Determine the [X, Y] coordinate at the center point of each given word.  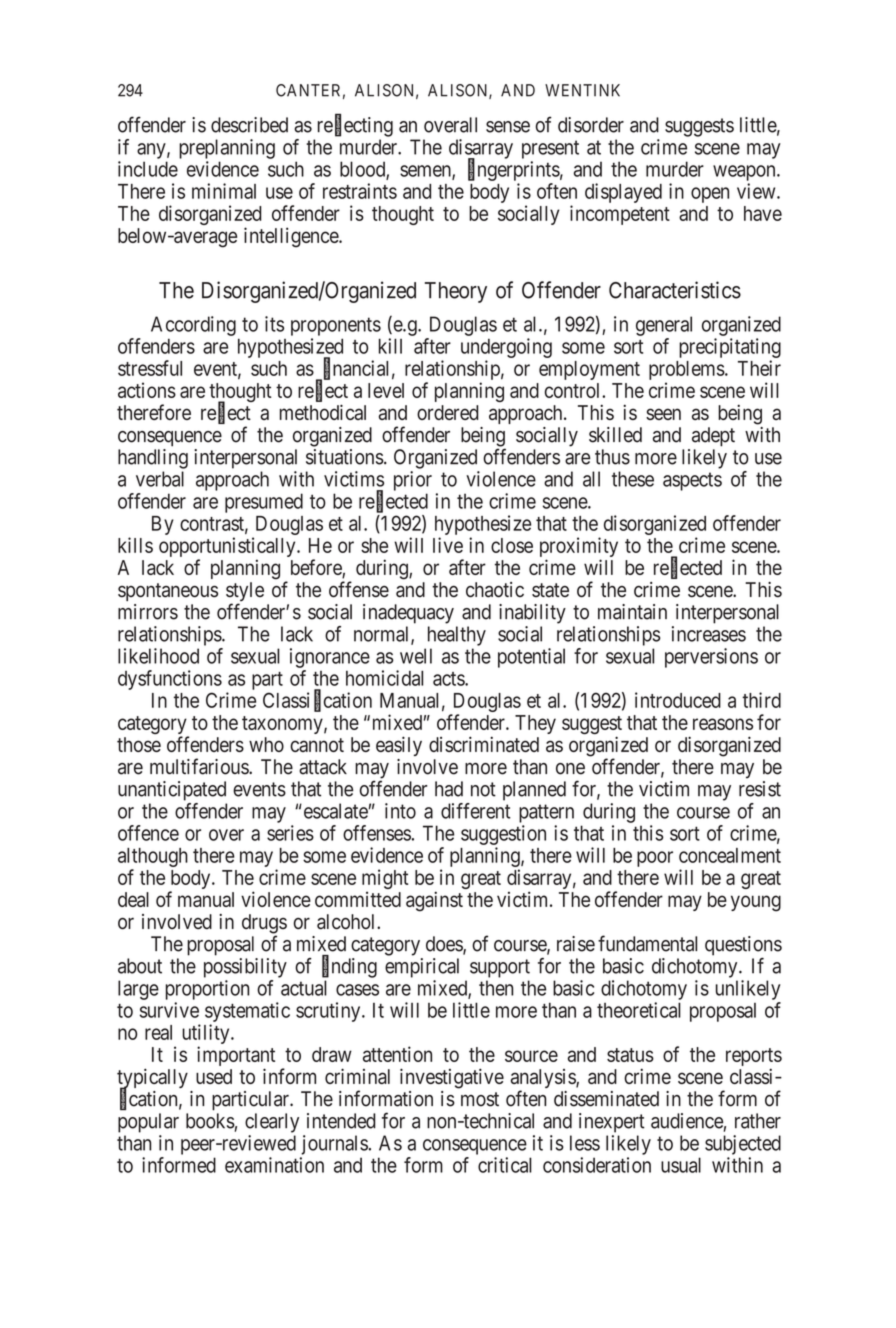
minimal [224, 191]
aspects [692, 481]
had [449, 789]
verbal [160, 479]
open [710, 195]
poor [655, 859]
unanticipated [172, 791]
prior [413, 481]
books [210, 1121]
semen [426, 172]
